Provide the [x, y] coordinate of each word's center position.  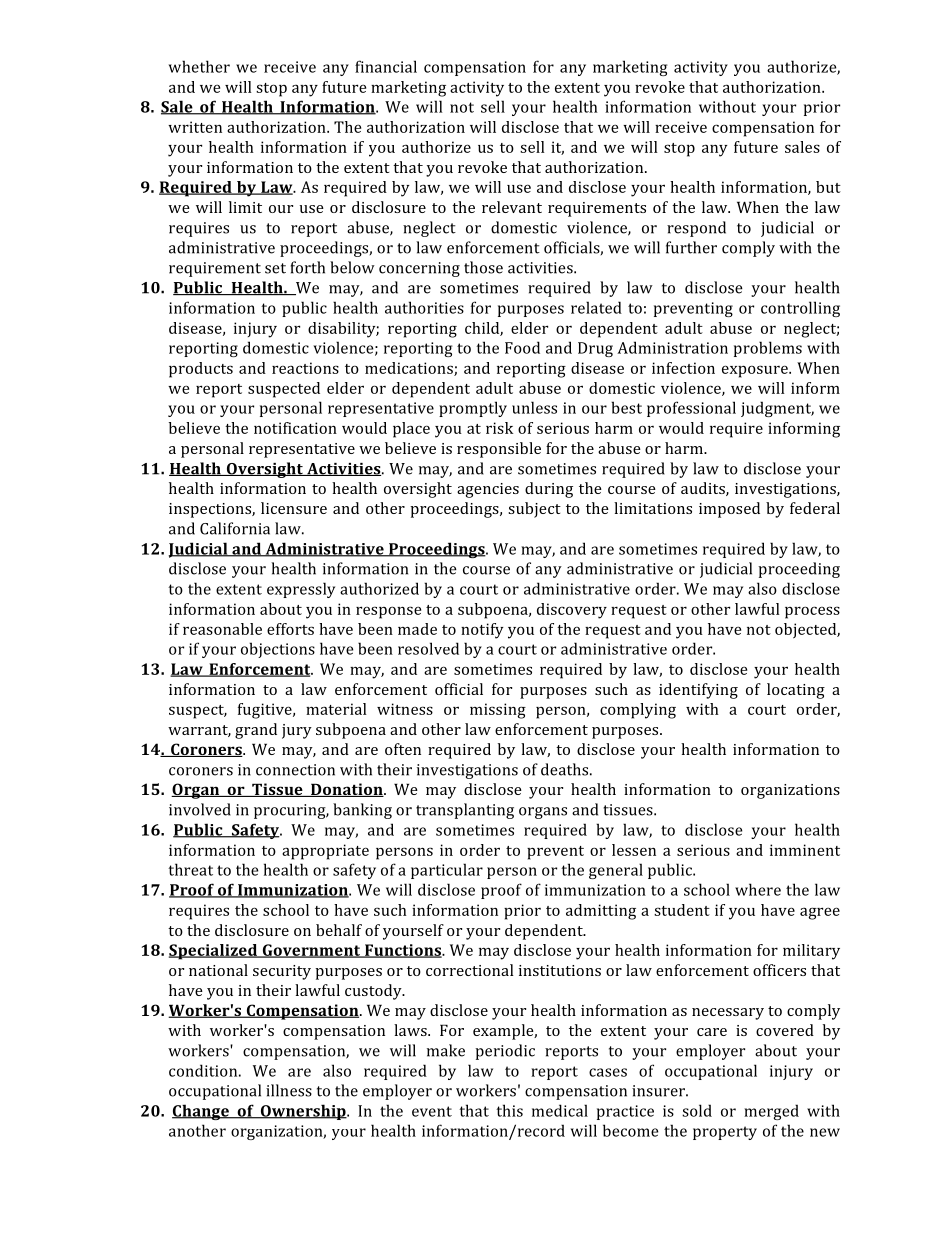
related [596, 307]
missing [498, 711]
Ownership [303, 1112]
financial [386, 66]
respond [696, 229]
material [336, 709]
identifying [698, 691]
